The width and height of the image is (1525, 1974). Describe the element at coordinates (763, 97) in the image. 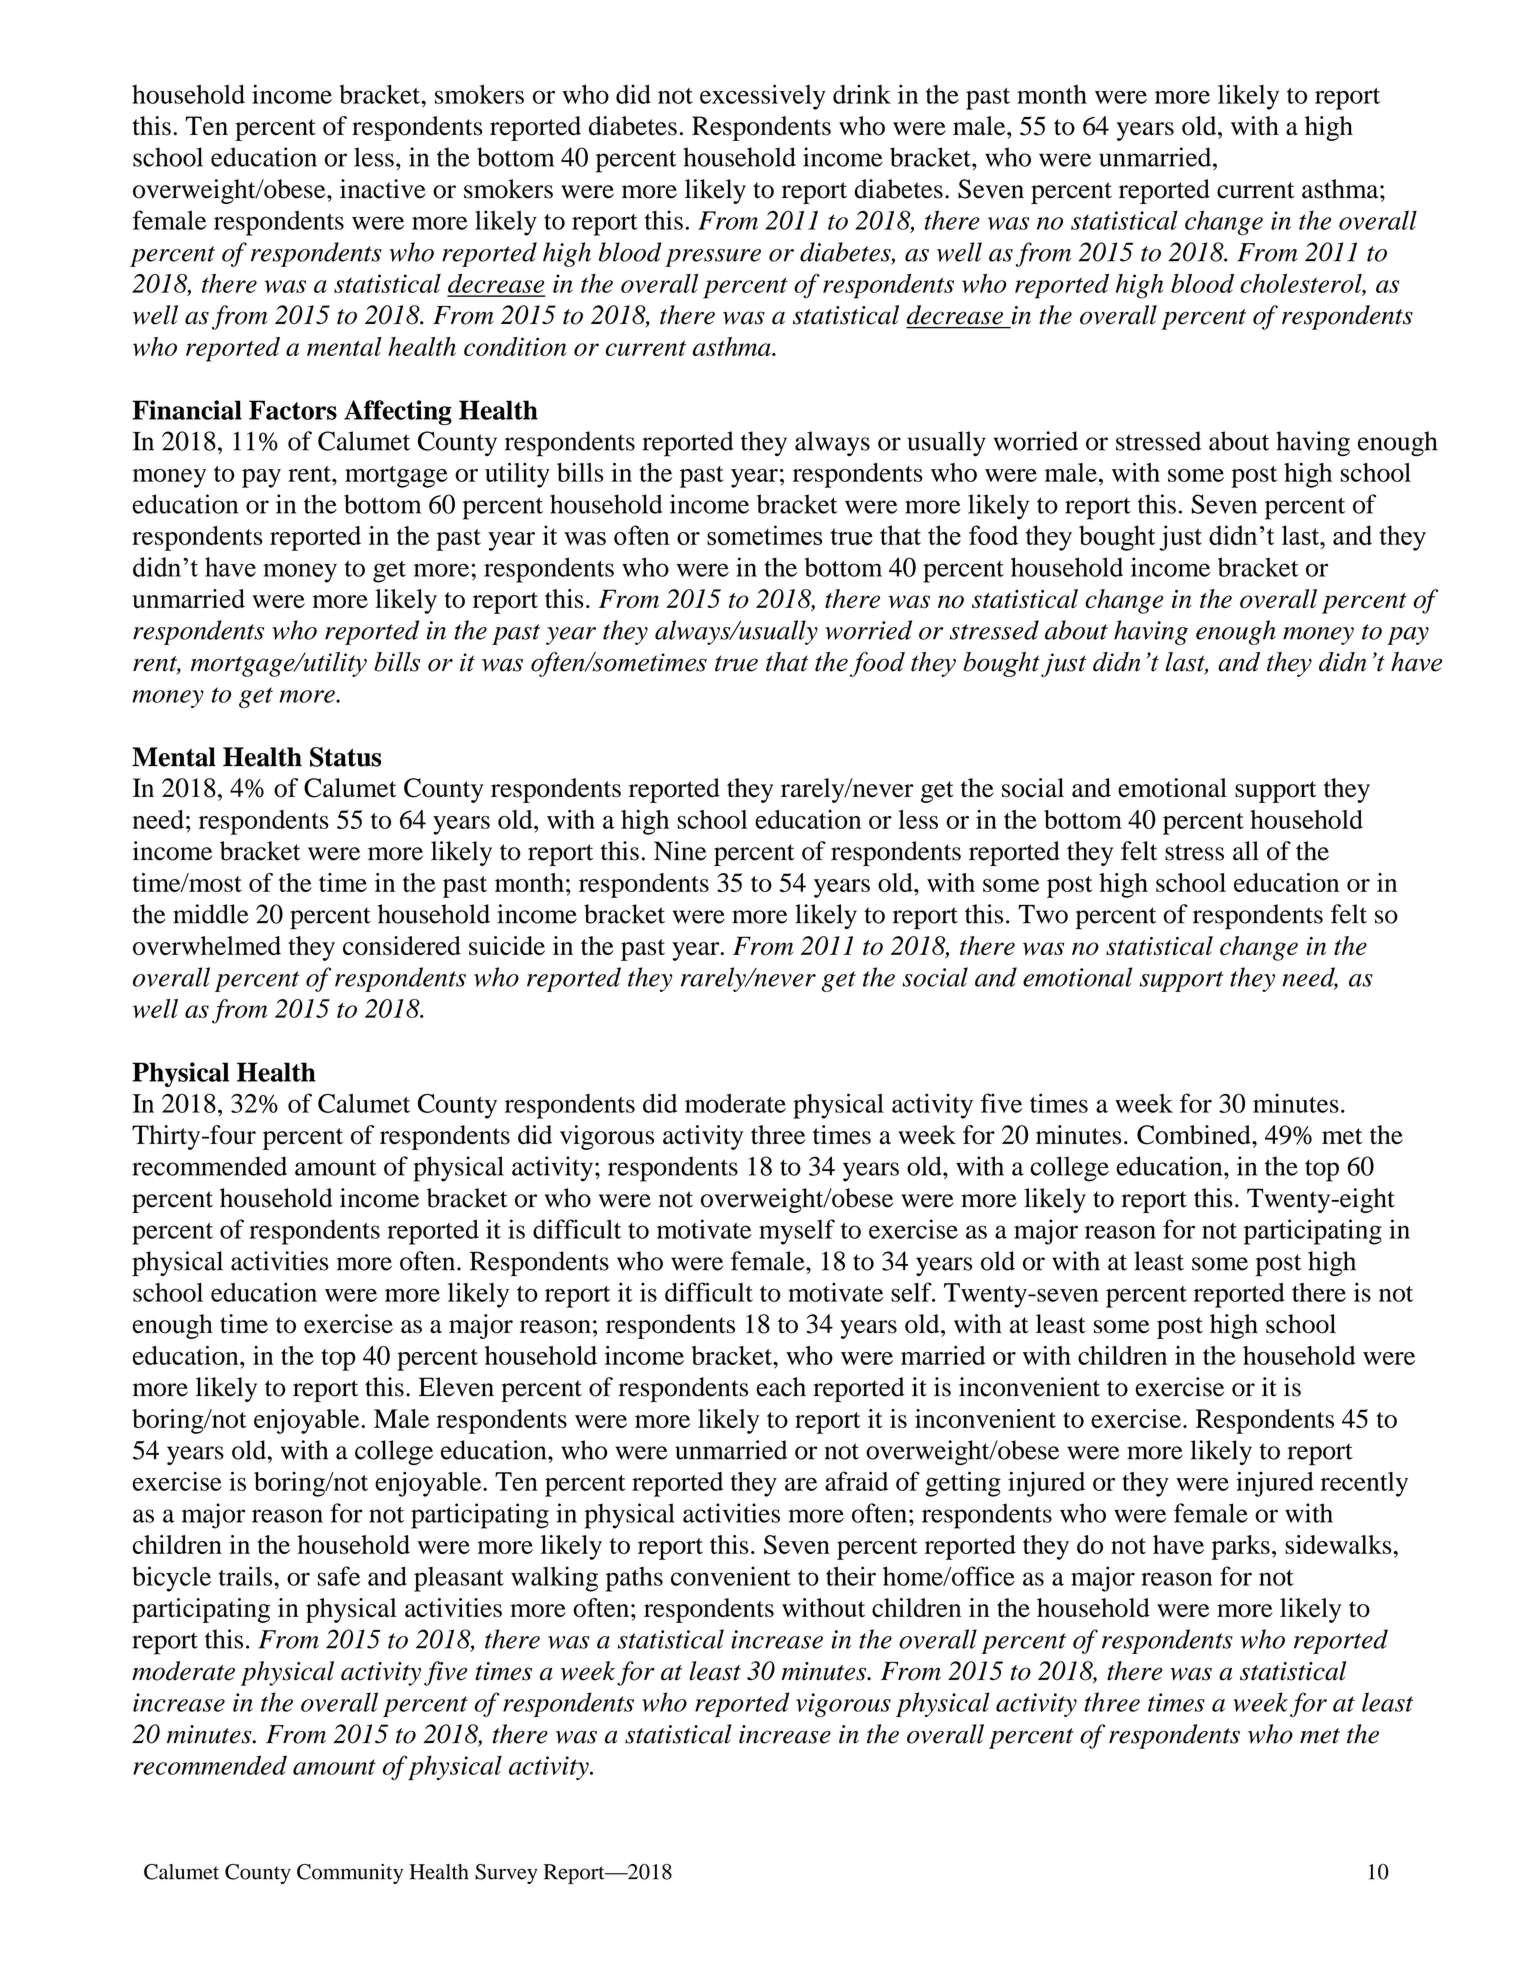

I see `excessively` at that location.
